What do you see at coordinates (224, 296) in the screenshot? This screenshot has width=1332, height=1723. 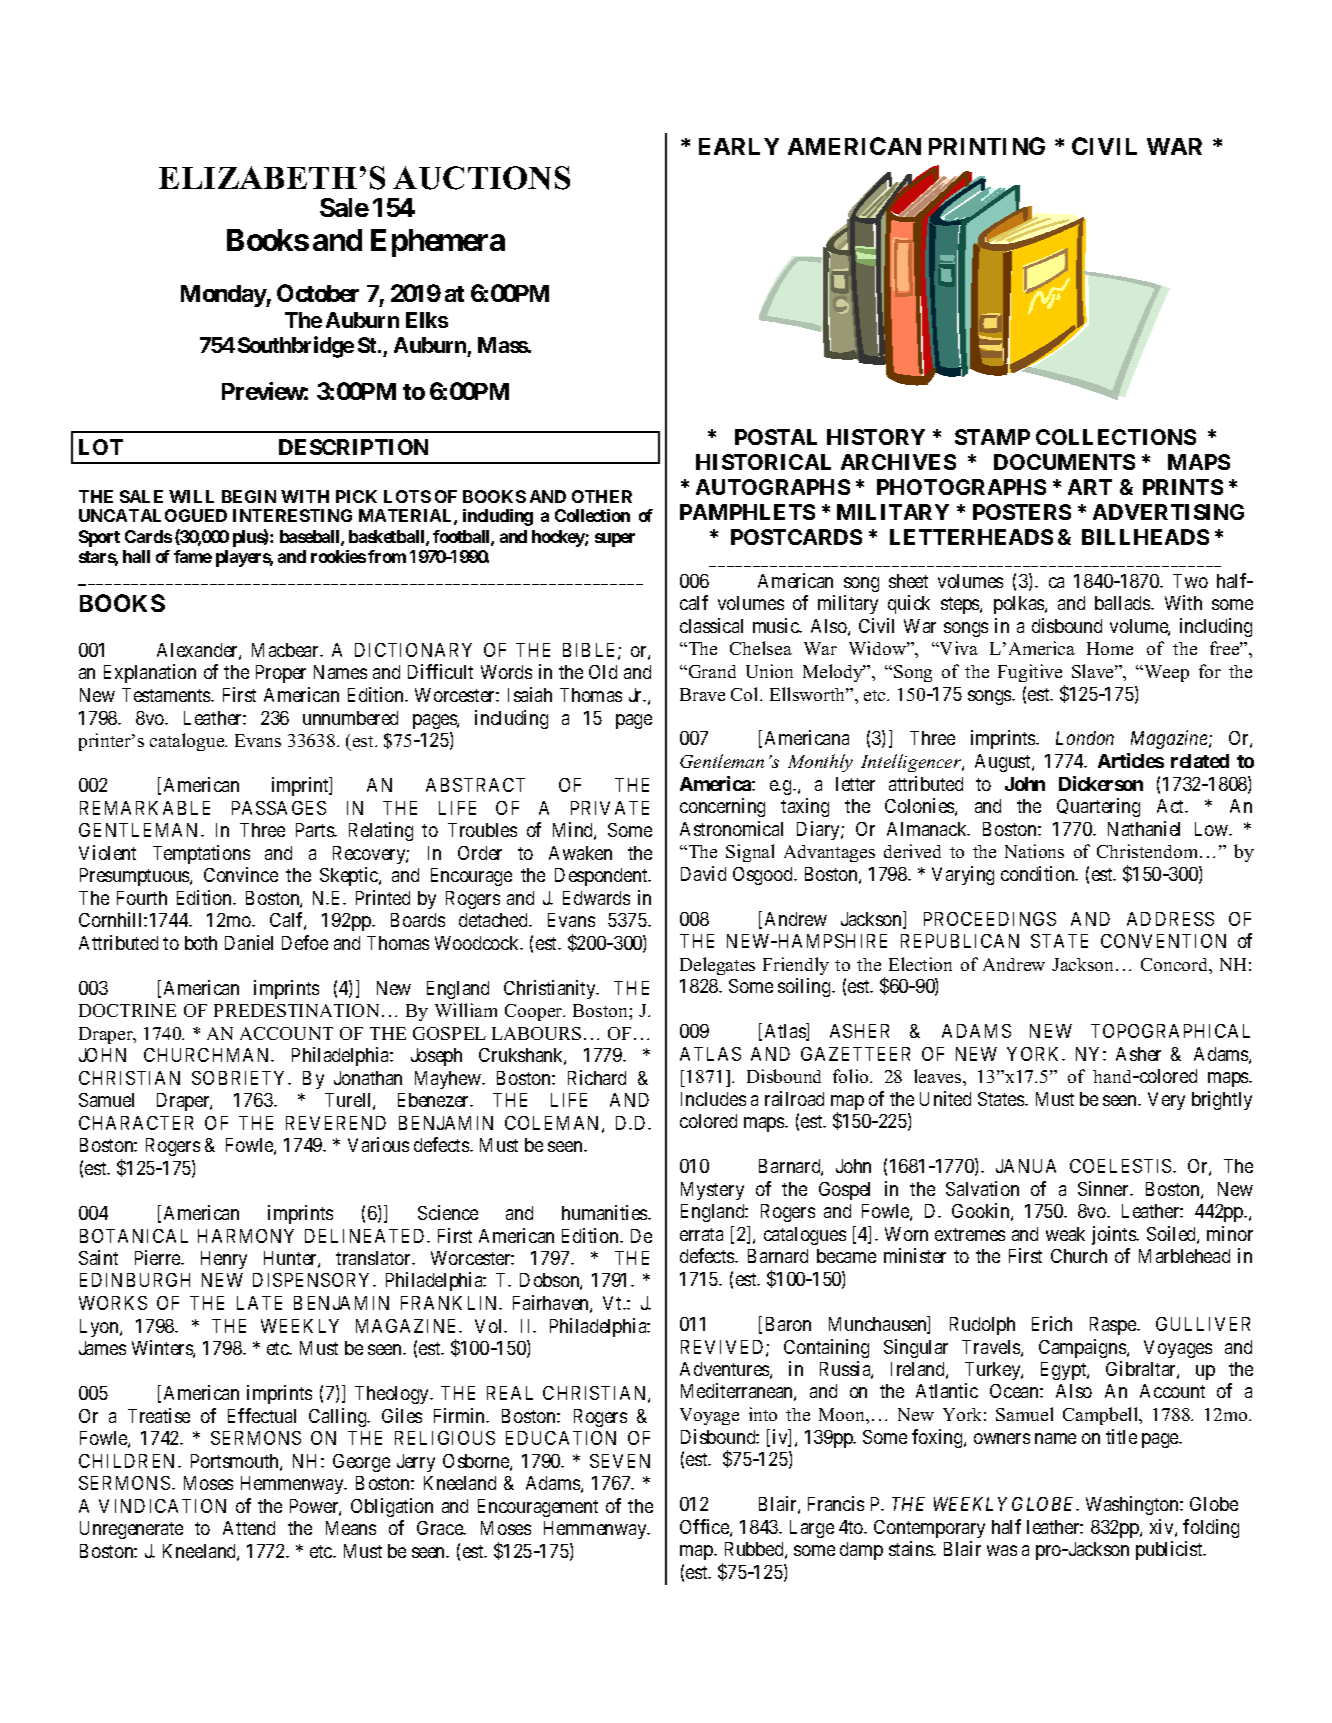 I see `Monday` at bounding box center [224, 296].
